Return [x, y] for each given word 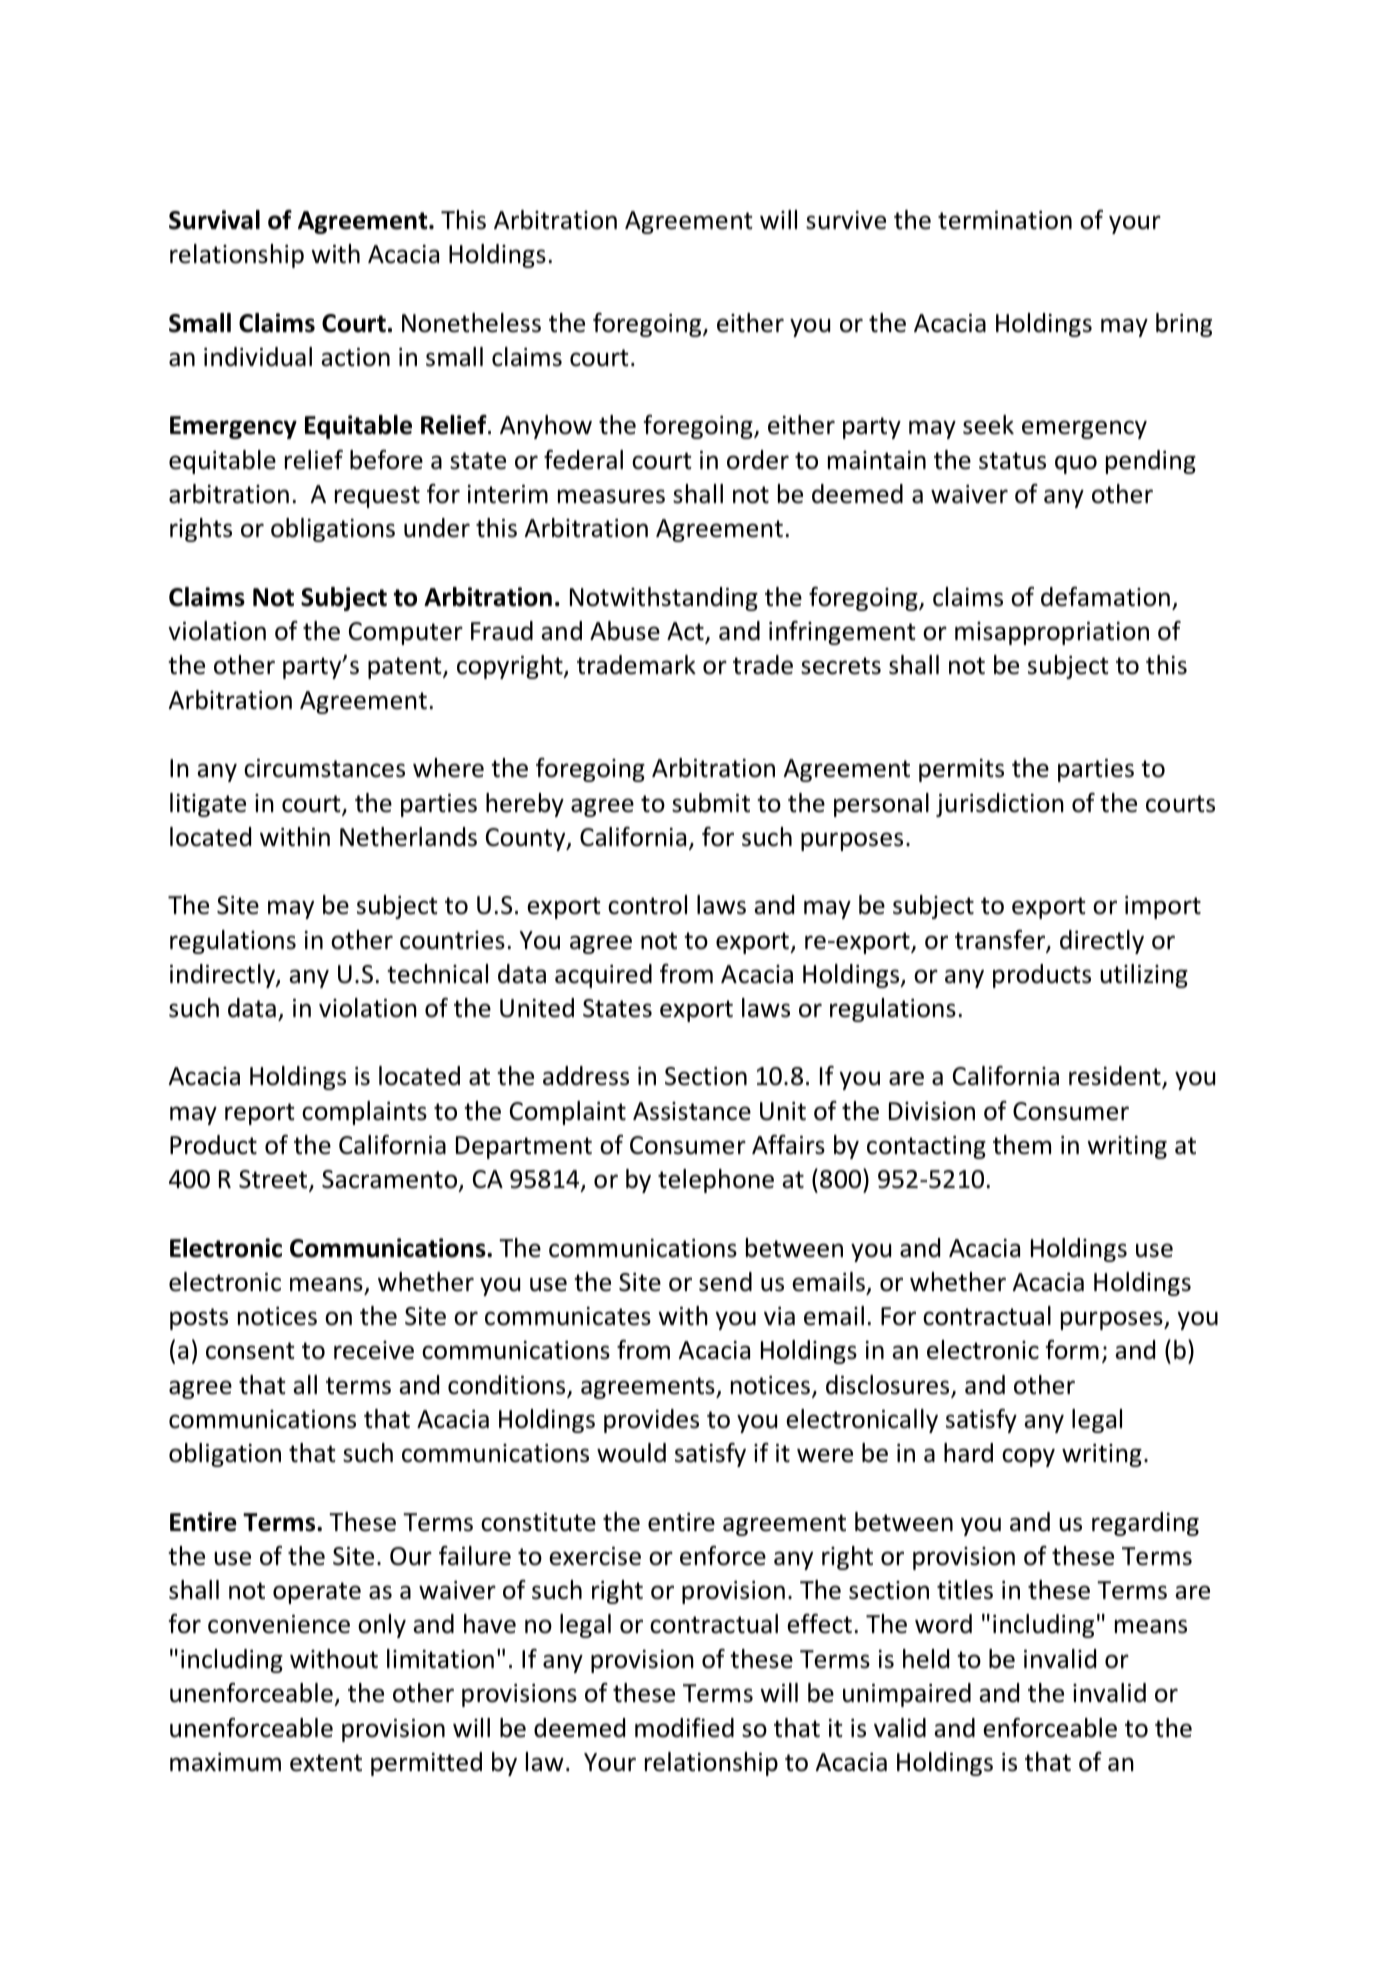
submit [711, 803]
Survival [214, 220]
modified [684, 1728]
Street [274, 1180]
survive [846, 220]
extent [326, 1763]
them [1022, 1145]
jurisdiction [1000, 805]
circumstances [324, 768]
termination [1005, 220]
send [725, 1282]
